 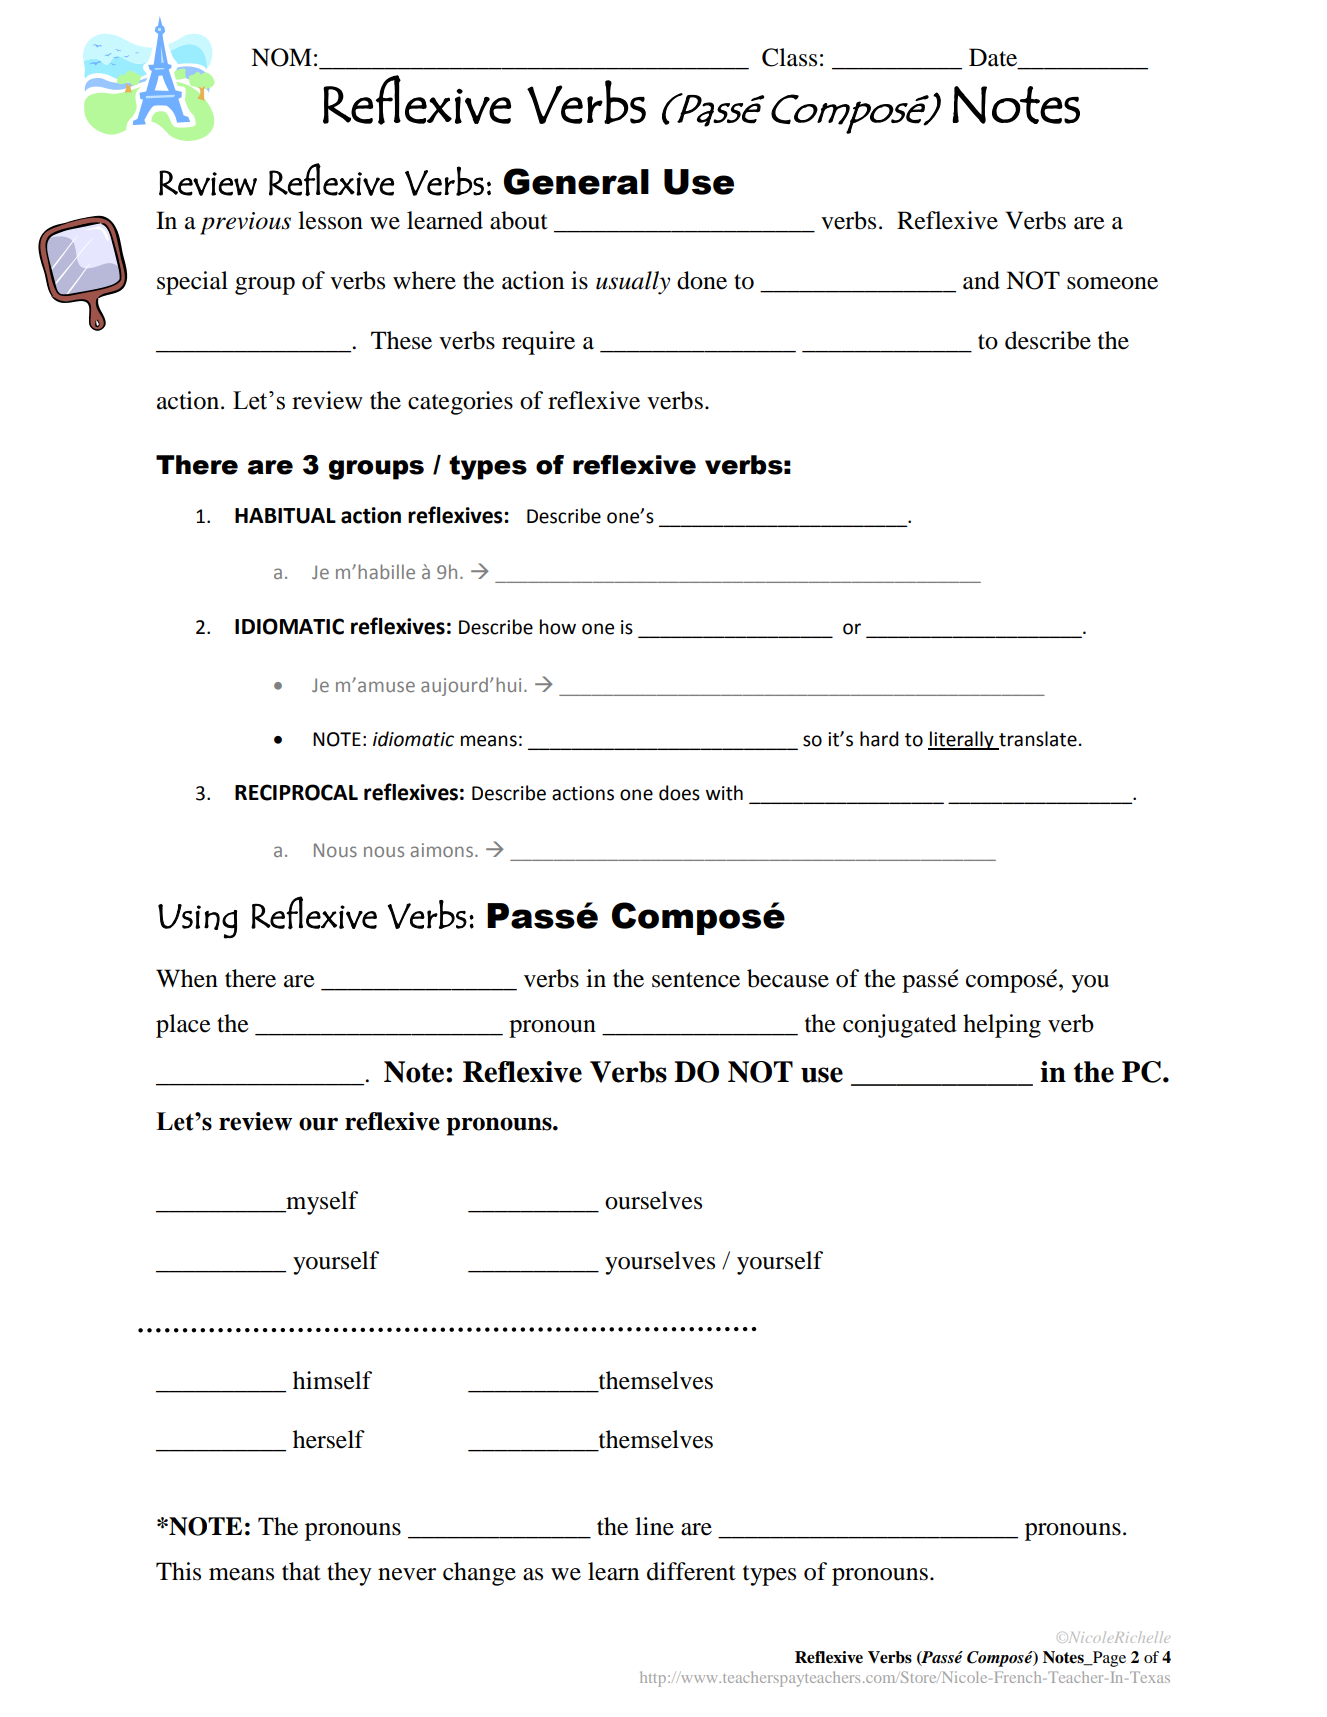 I want to click on different, so click(x=691, y=1571).
